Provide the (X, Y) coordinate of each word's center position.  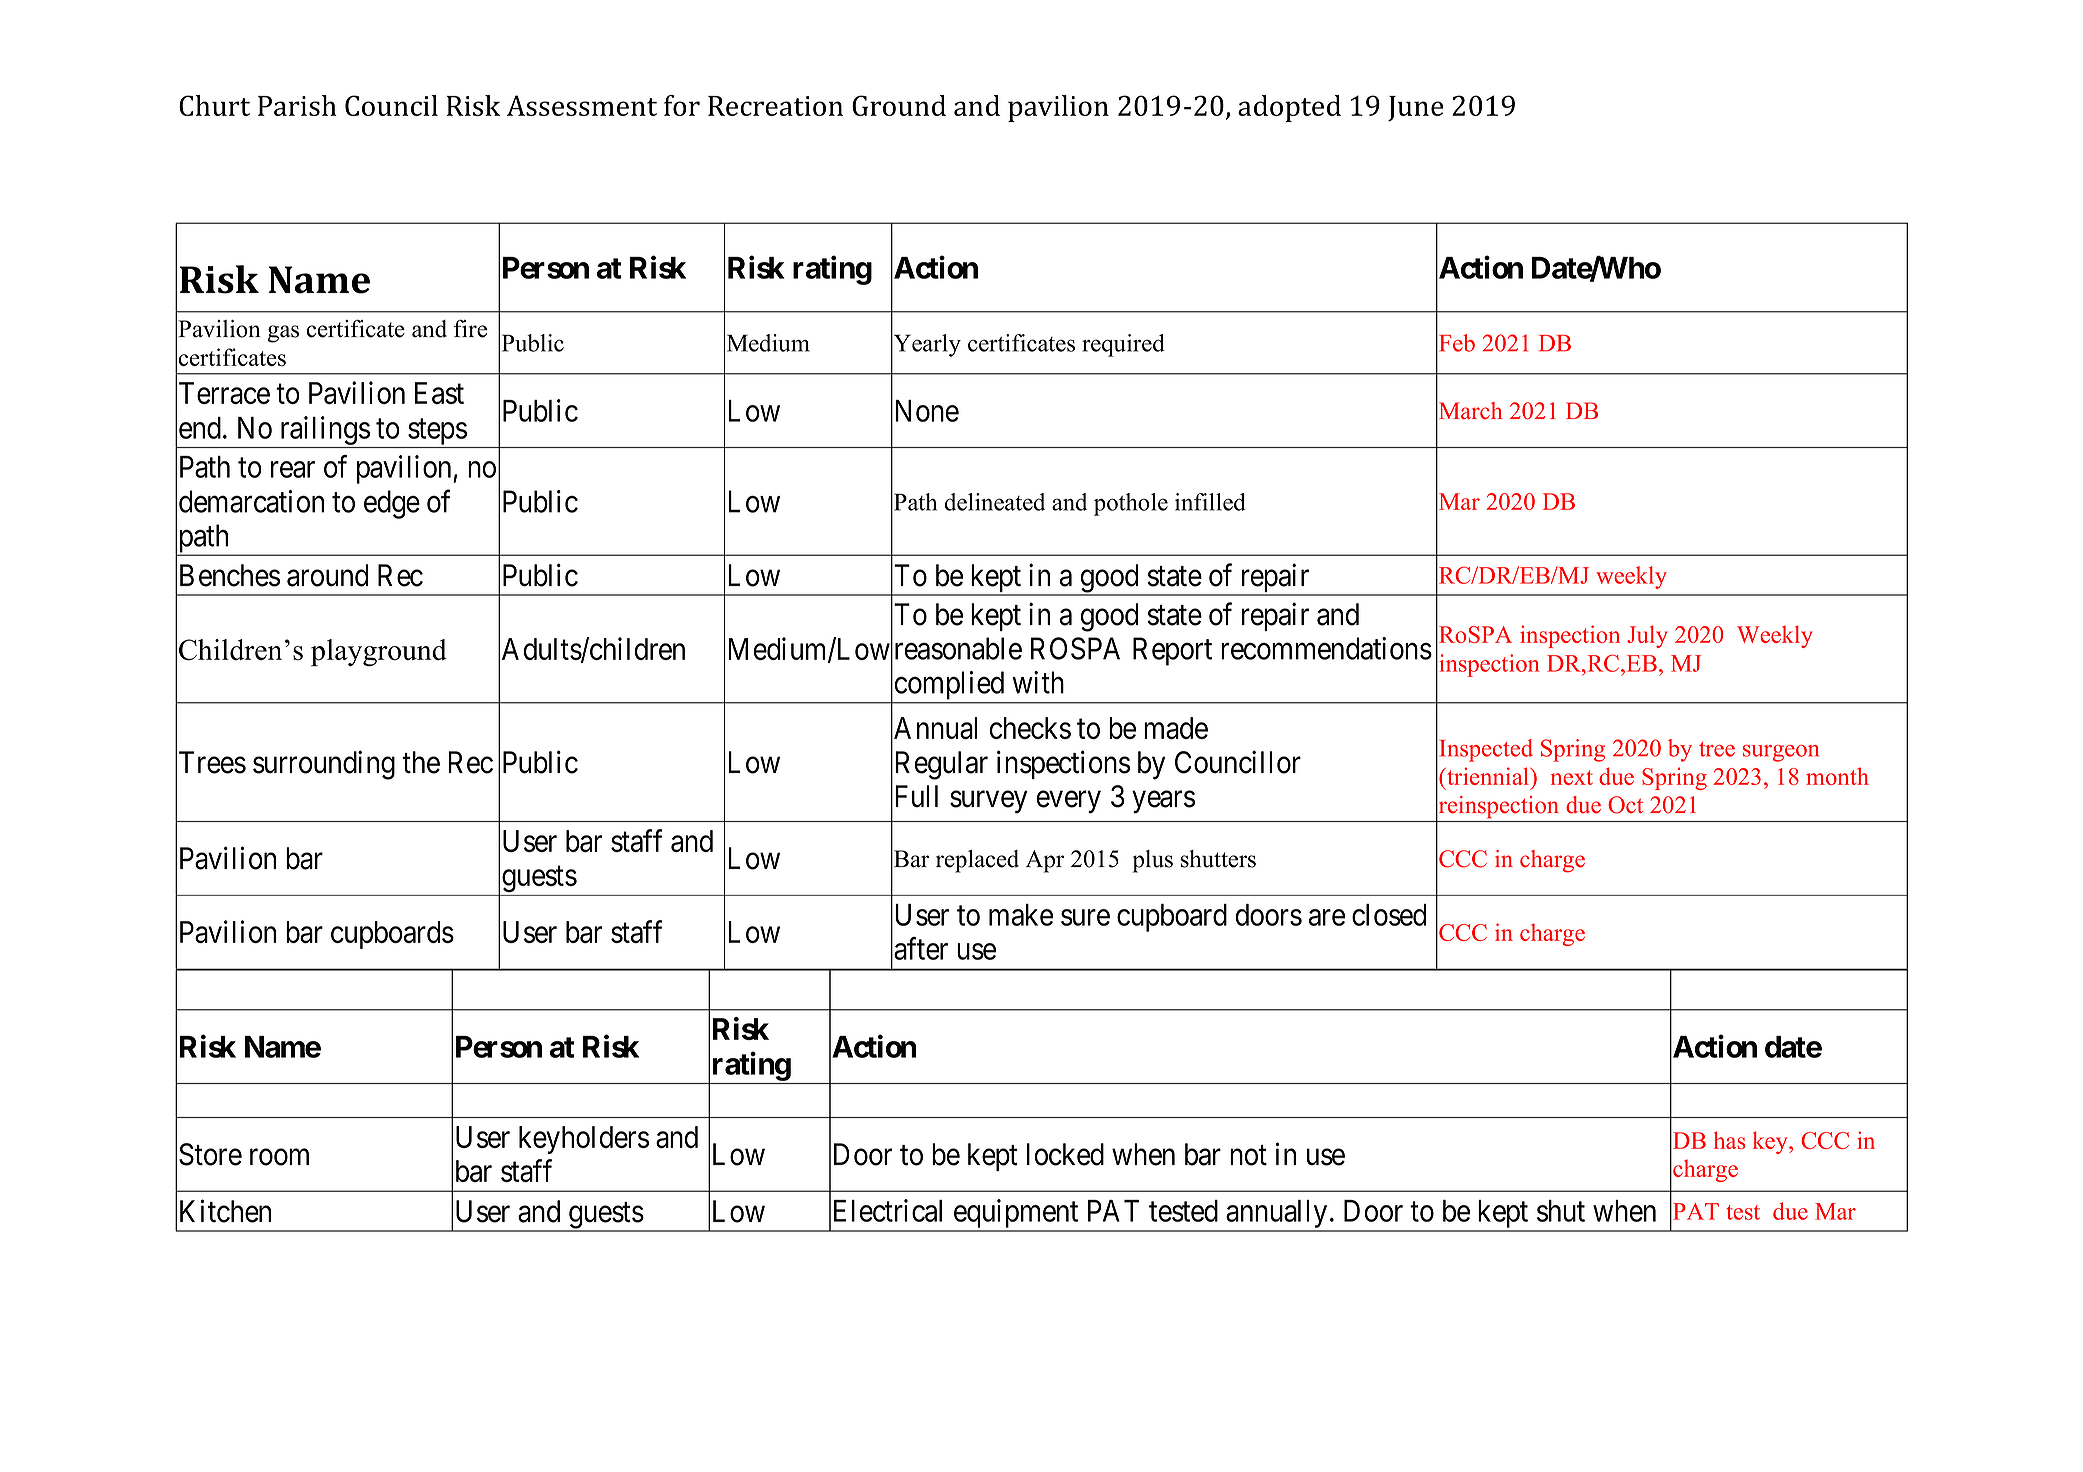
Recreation (775, 106)
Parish (297, 105)
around (327, 575)
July (1647, 636)
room (279, 1157)
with (1038, 682)
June (1416, 109)
